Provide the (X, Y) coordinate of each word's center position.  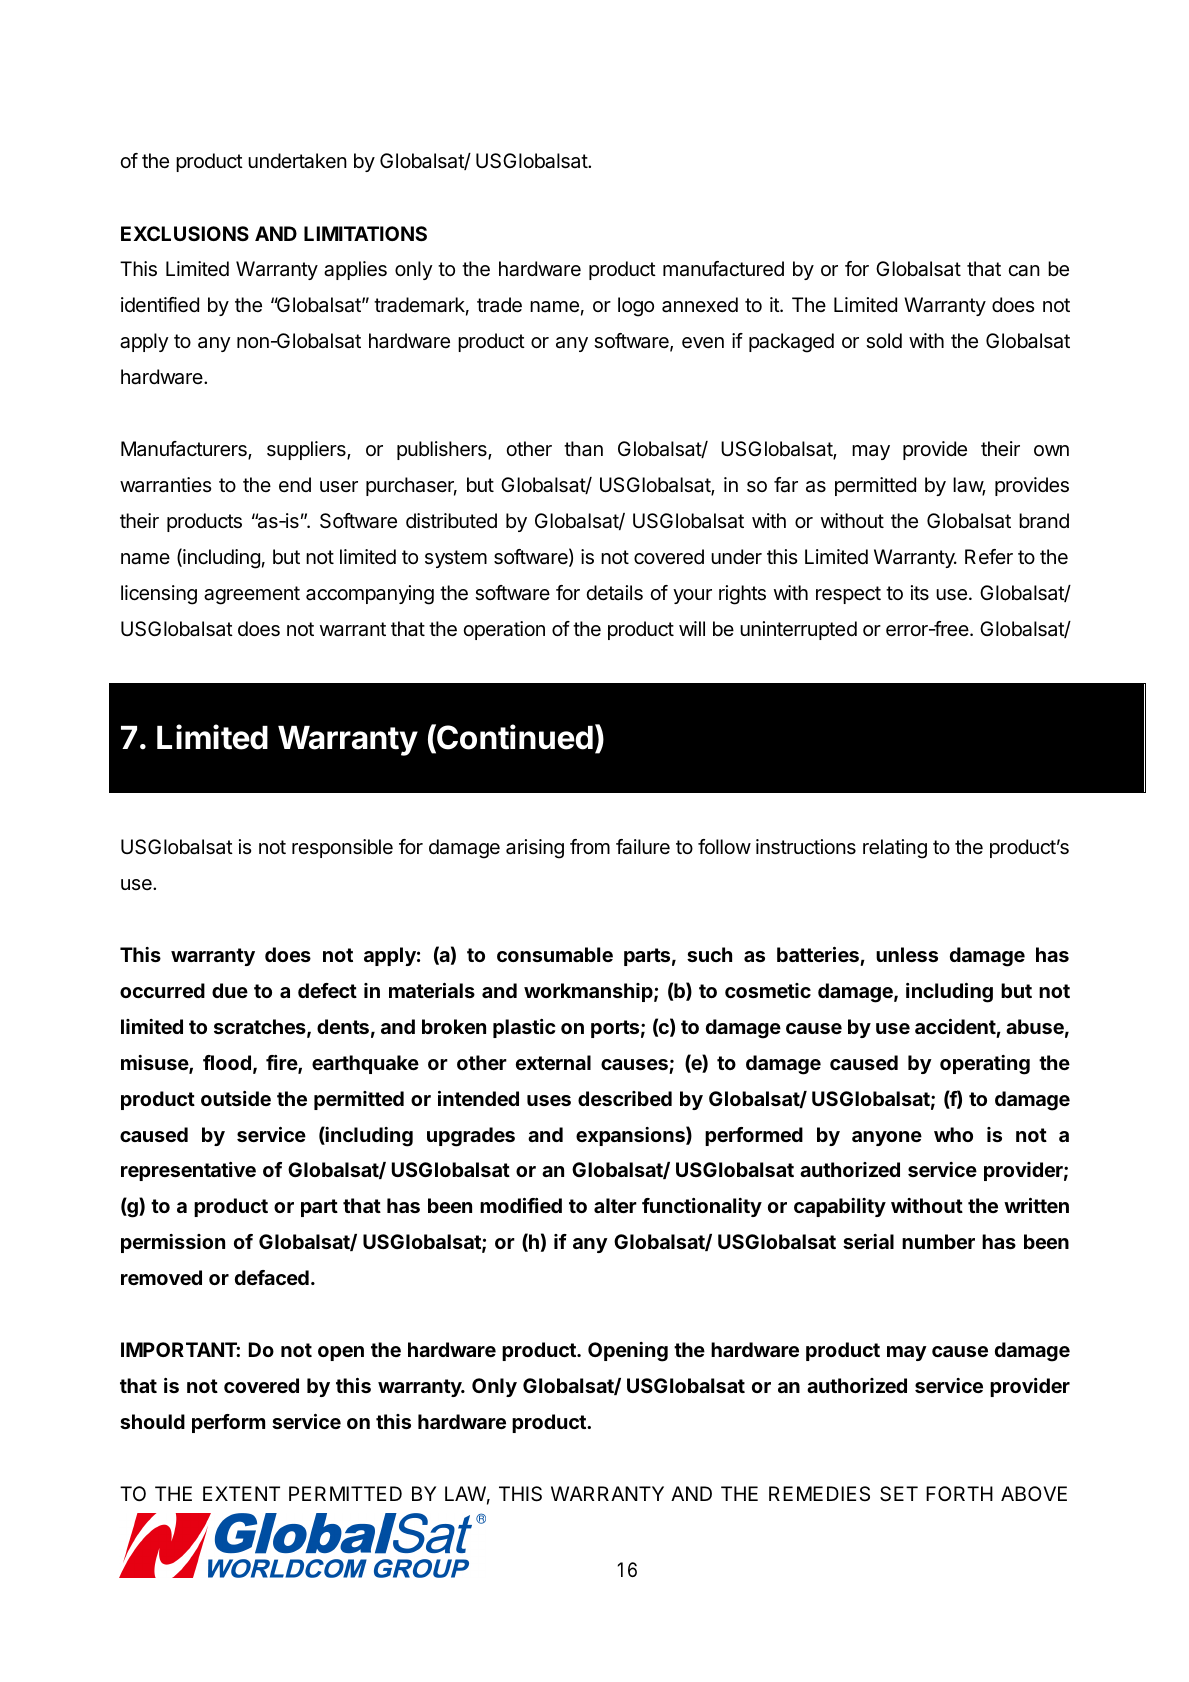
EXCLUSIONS (185, 233)
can (1024, 271)
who (953, 1134)
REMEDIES (819, 1494)
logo (636, 307)
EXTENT (241, 1493)
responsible (342, 848)
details (614, 593)
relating (895, 849)
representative (188, 1171)
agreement (252, 595)
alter (615, 1205)
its (920, 592)
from (590, 846)
